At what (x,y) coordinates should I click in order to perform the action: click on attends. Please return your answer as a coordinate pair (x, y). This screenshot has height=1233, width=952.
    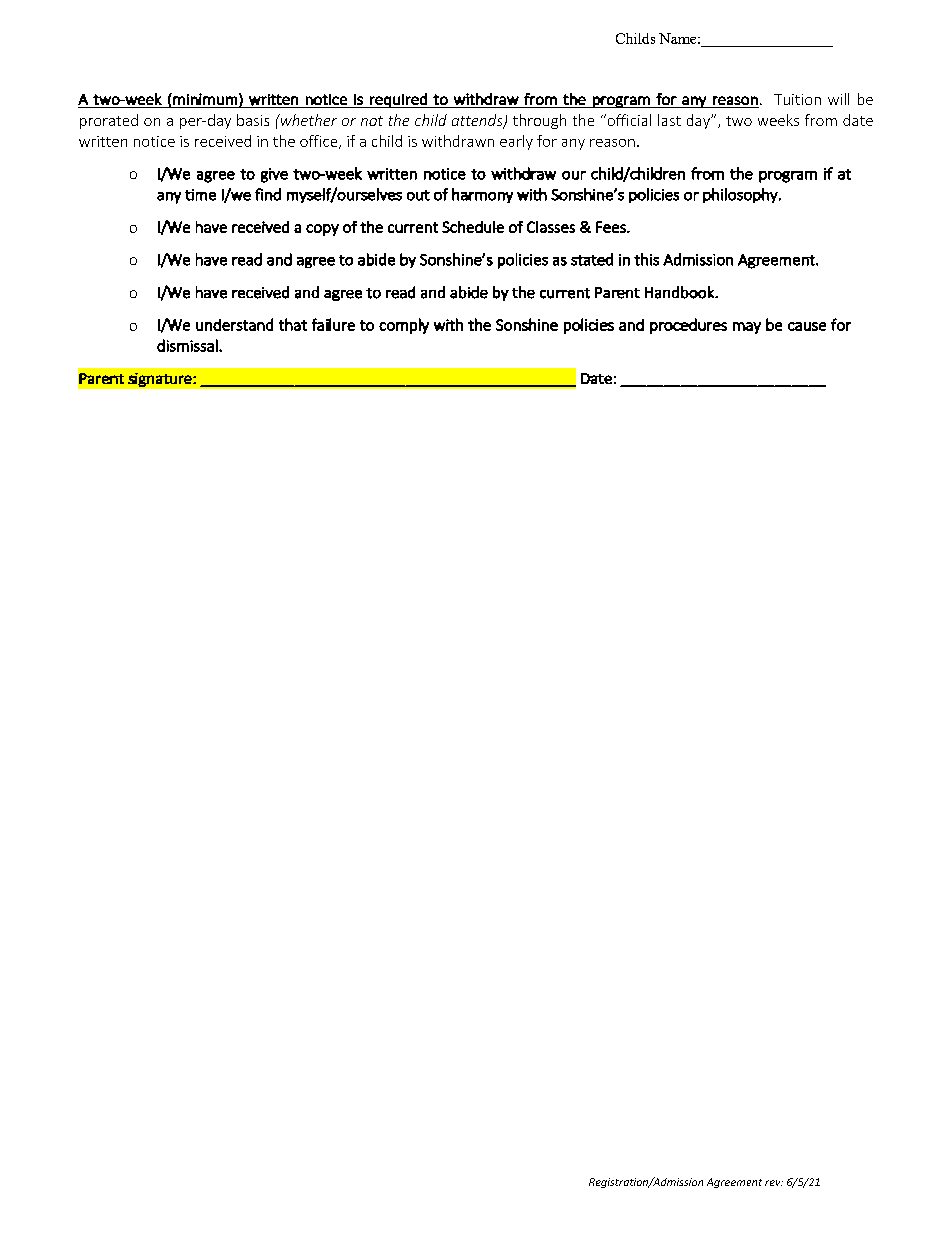
    Looking at the image, I should click on (478, 121).
